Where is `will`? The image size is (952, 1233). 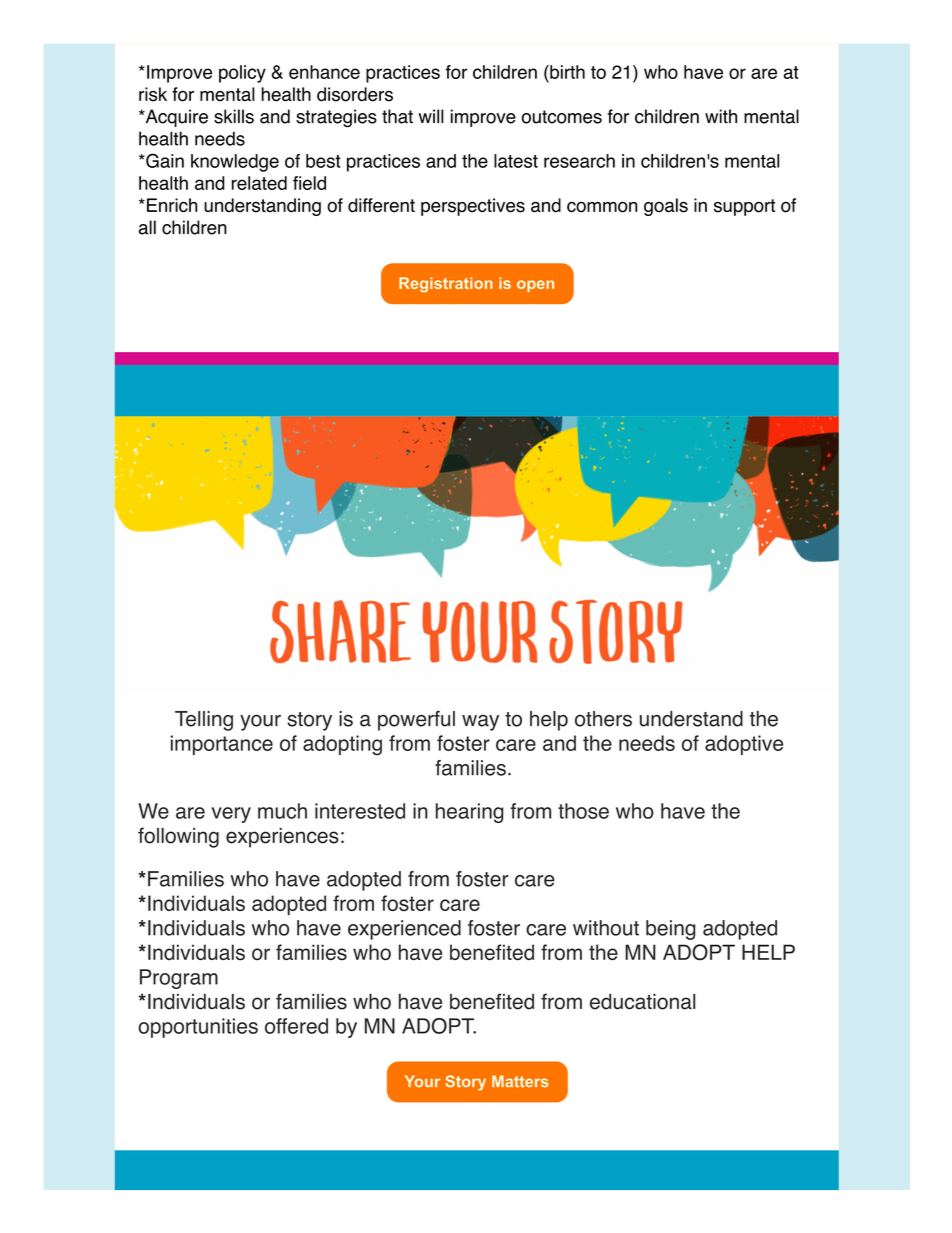 will is located at coordinates (431, 116).
